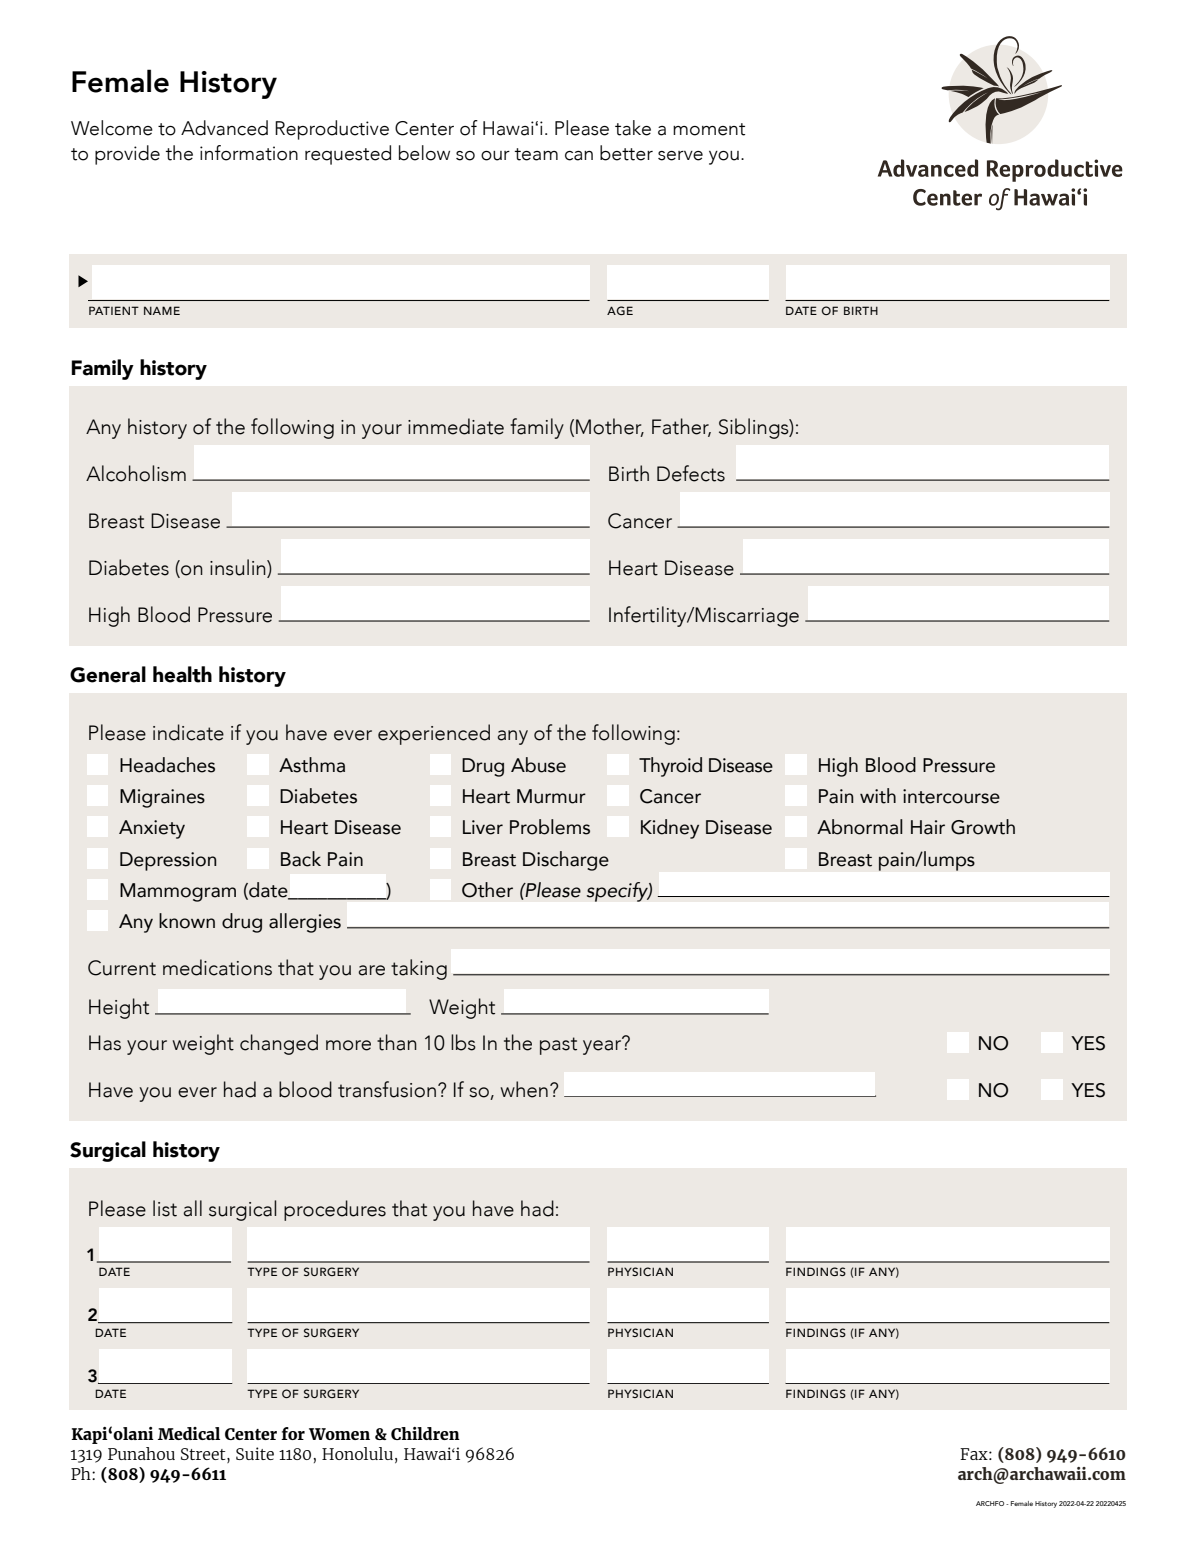 The image size is (1197, 1550). What do you see at coordinates (239, 567) in the screenshot?
I see `insulin` at bounding box center [239, 567].
